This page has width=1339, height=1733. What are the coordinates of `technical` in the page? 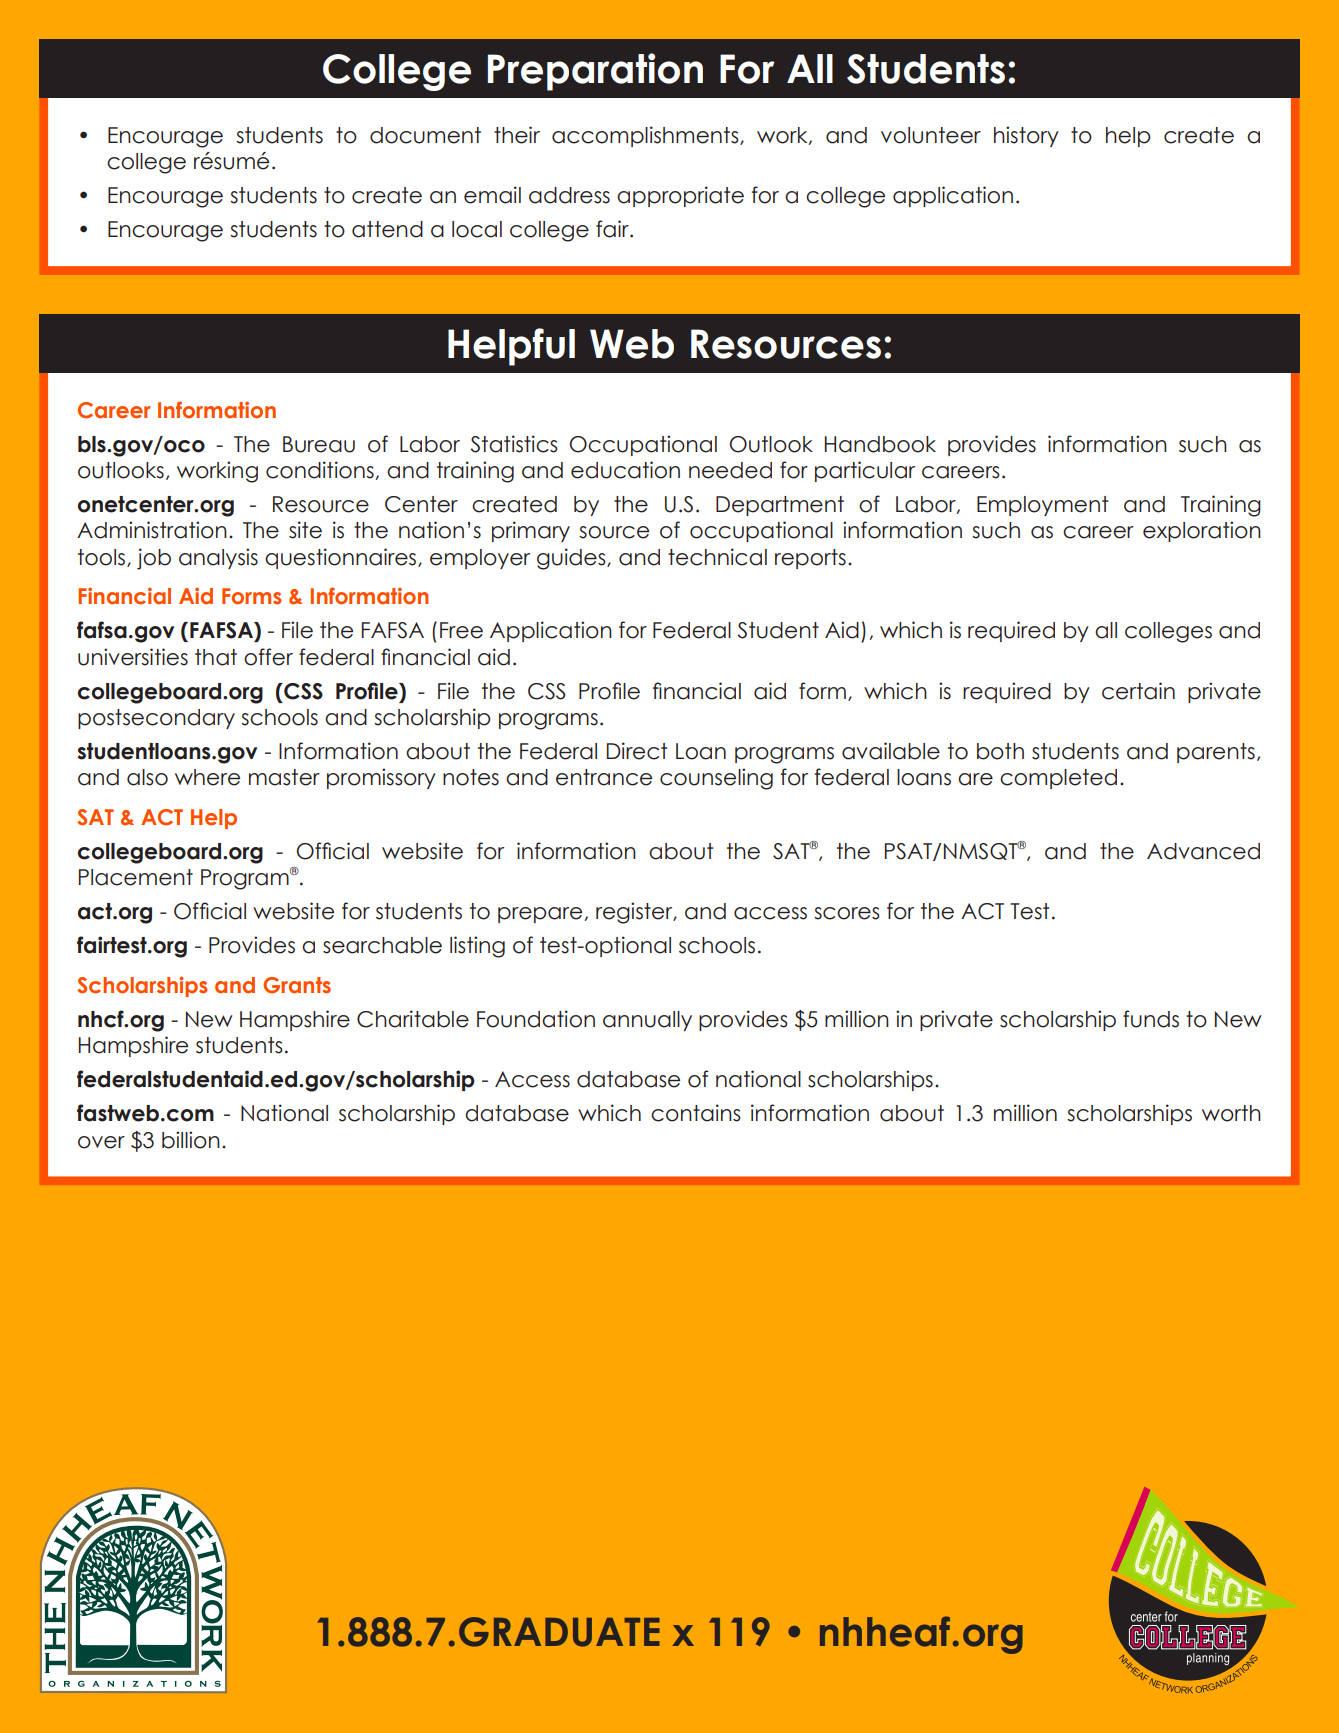 It's located at (717, 557).
